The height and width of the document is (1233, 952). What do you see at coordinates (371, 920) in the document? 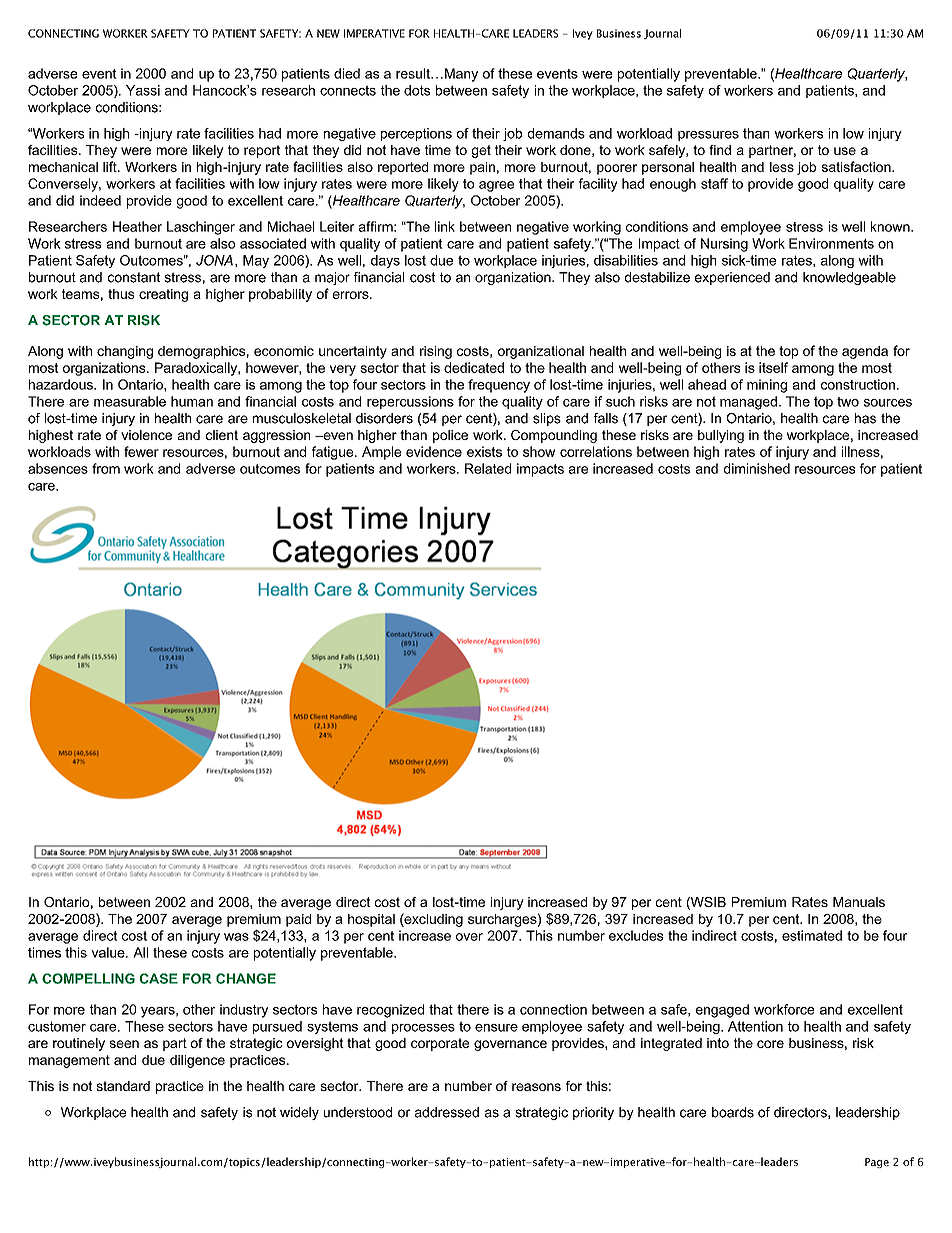
I see `hospital` at bounding box center [371, 920].
